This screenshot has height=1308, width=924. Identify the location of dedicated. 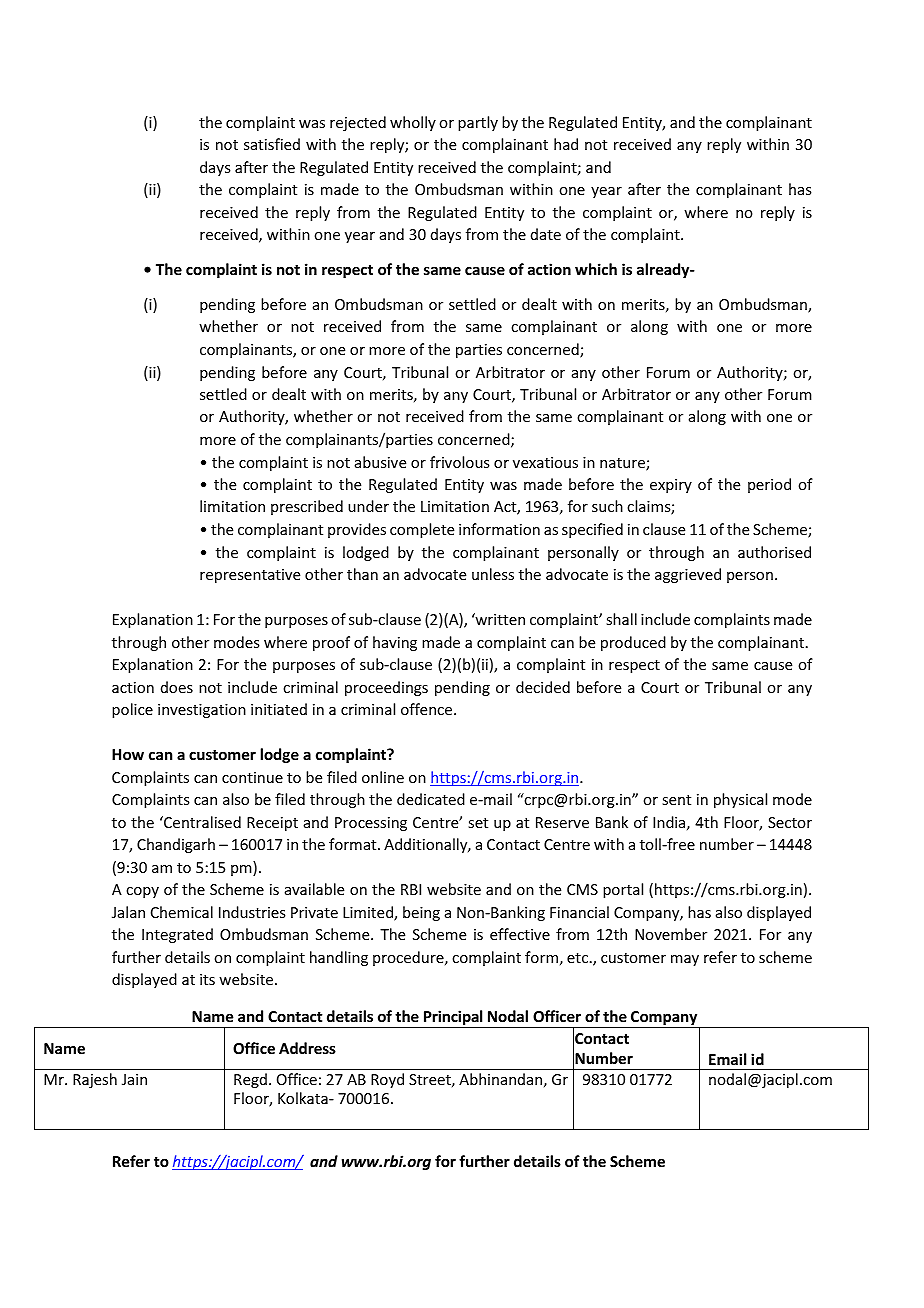
(431, 799).
